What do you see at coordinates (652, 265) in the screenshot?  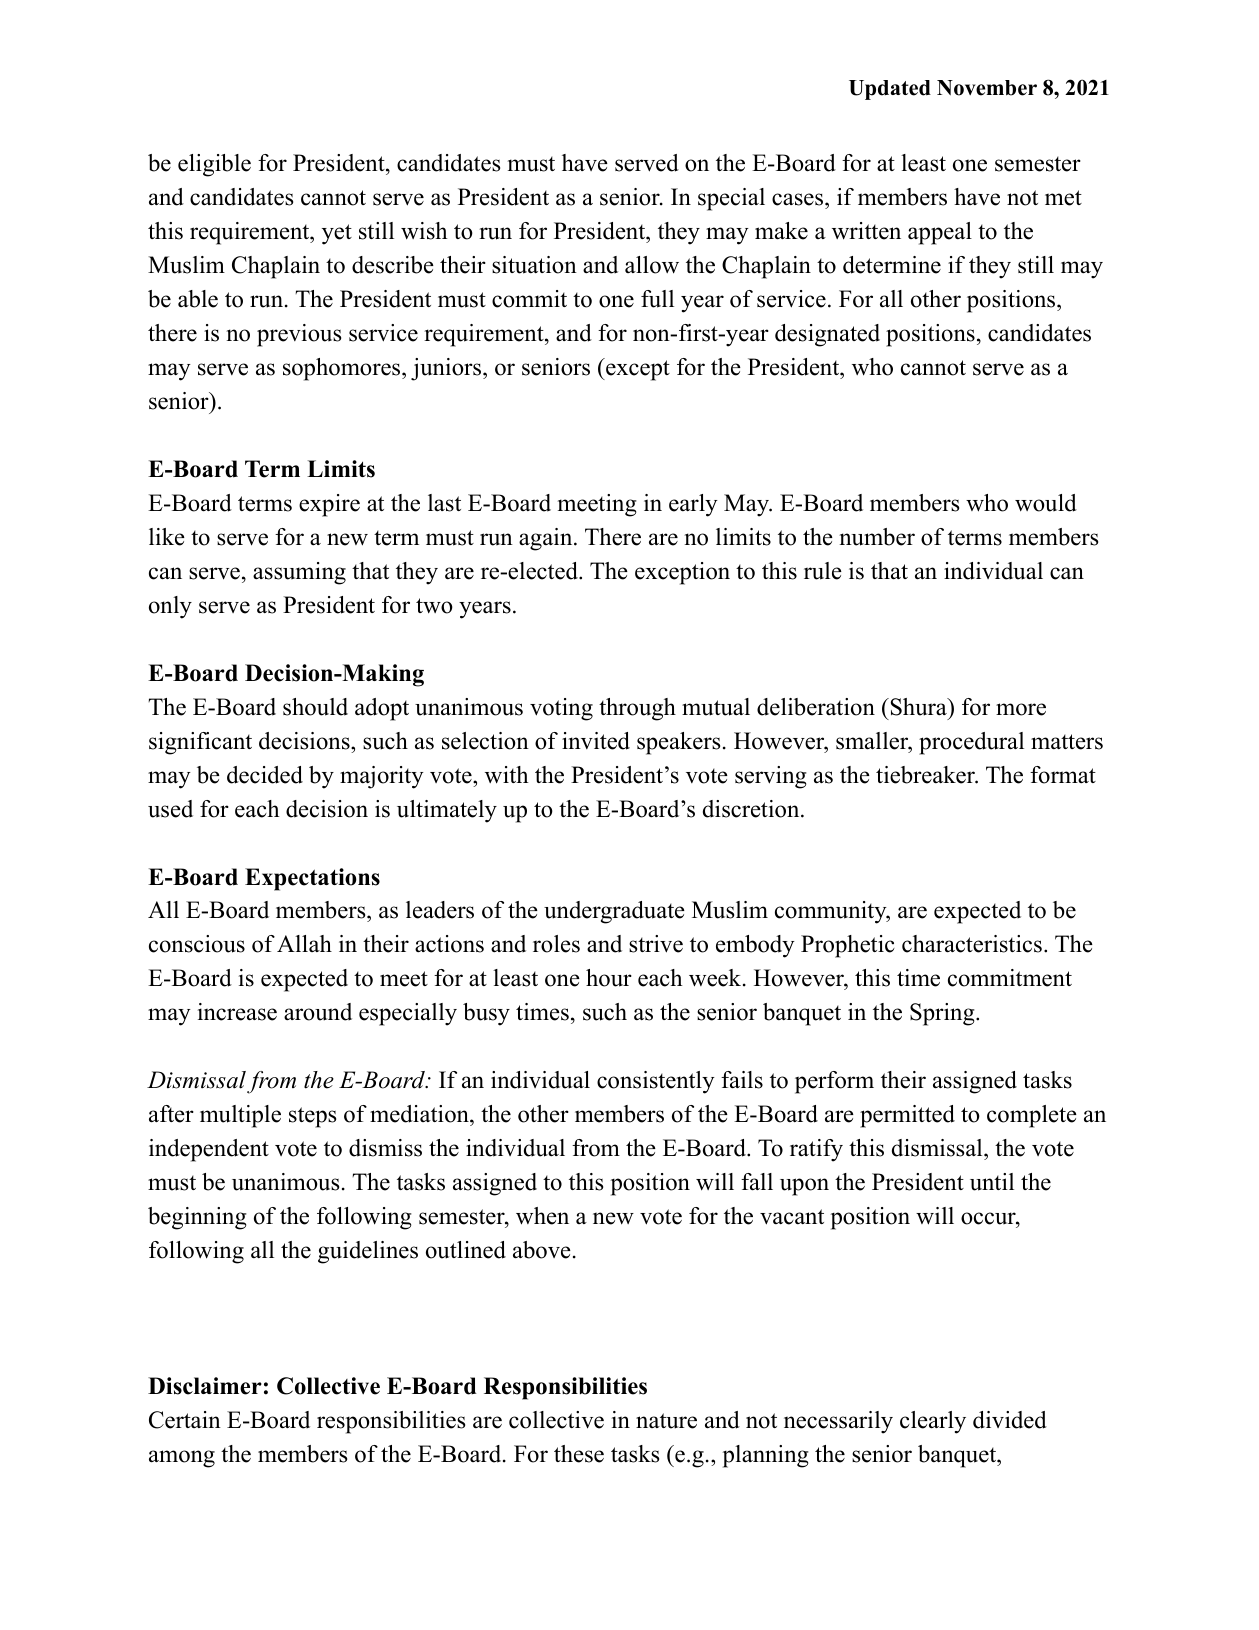 I see `allow` at bounding box center [652, 265].
